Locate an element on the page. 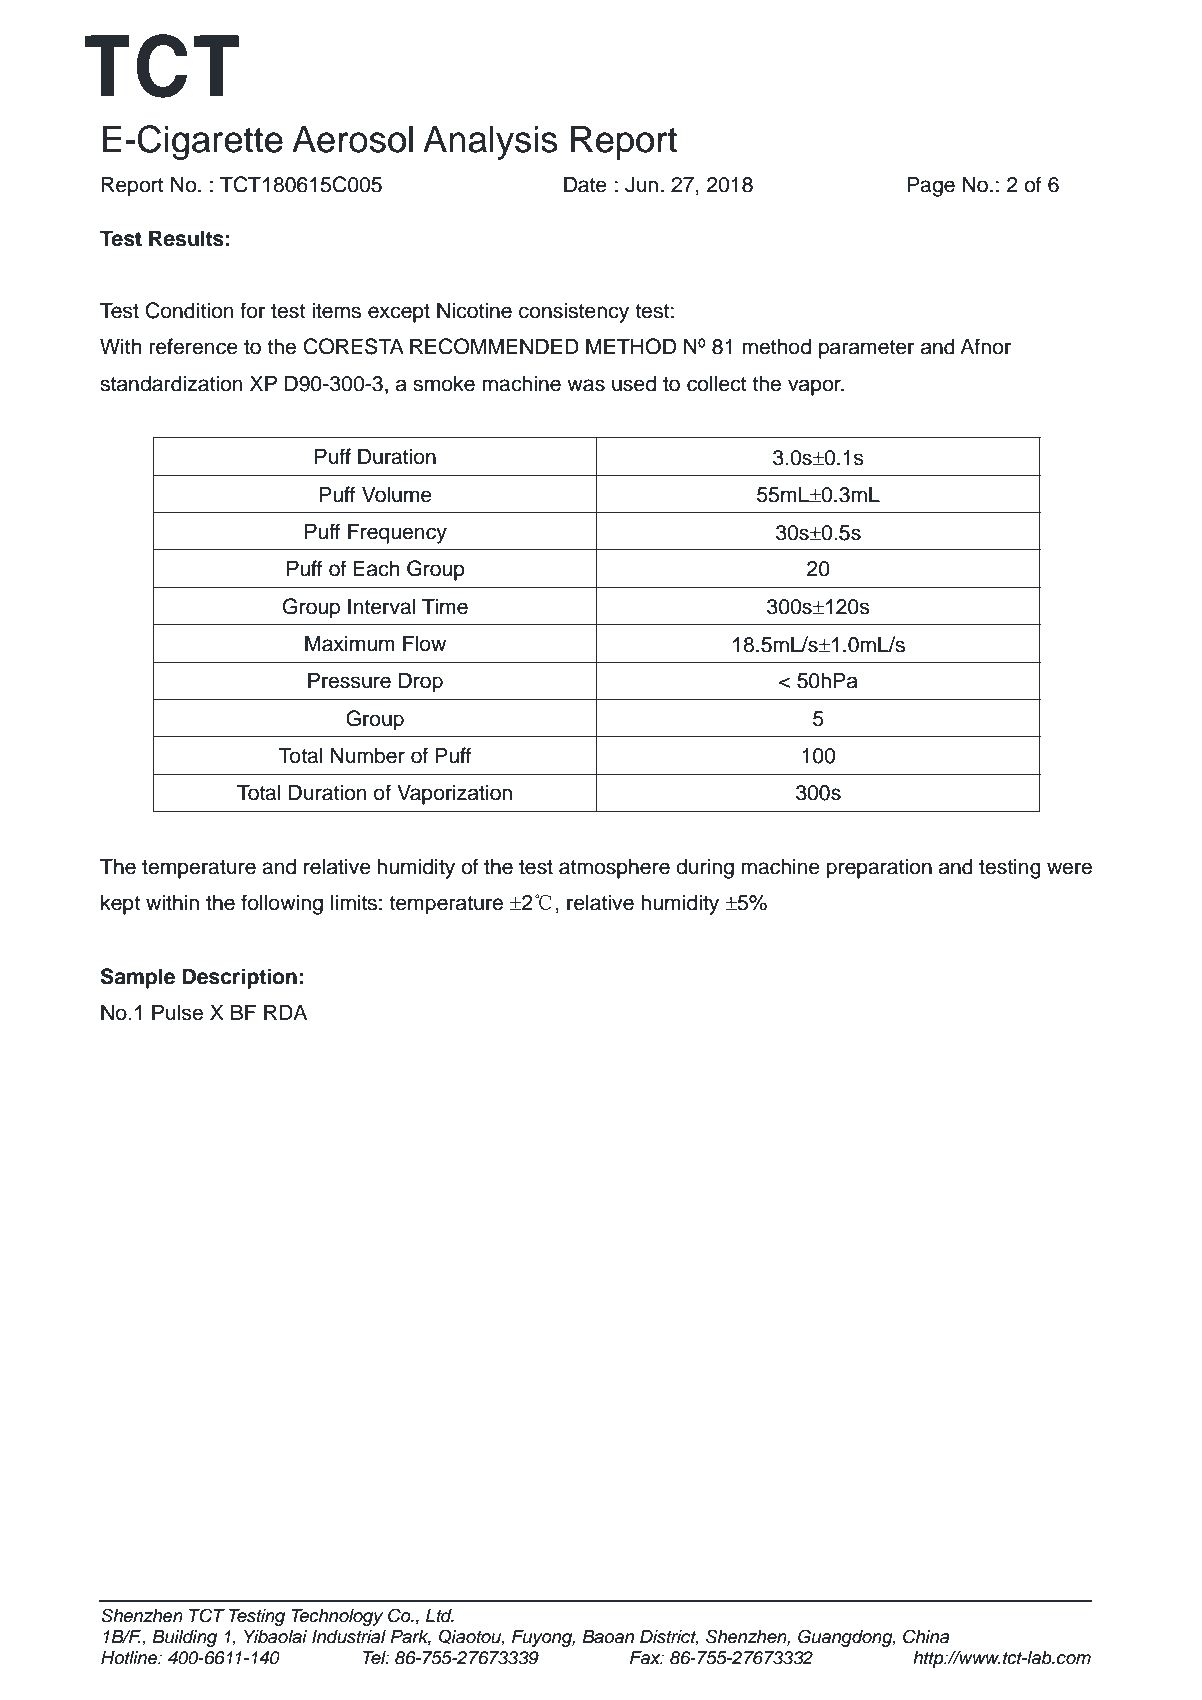 This document has height=1700, width=1202. Building is located at coordinates (184, 1638).
